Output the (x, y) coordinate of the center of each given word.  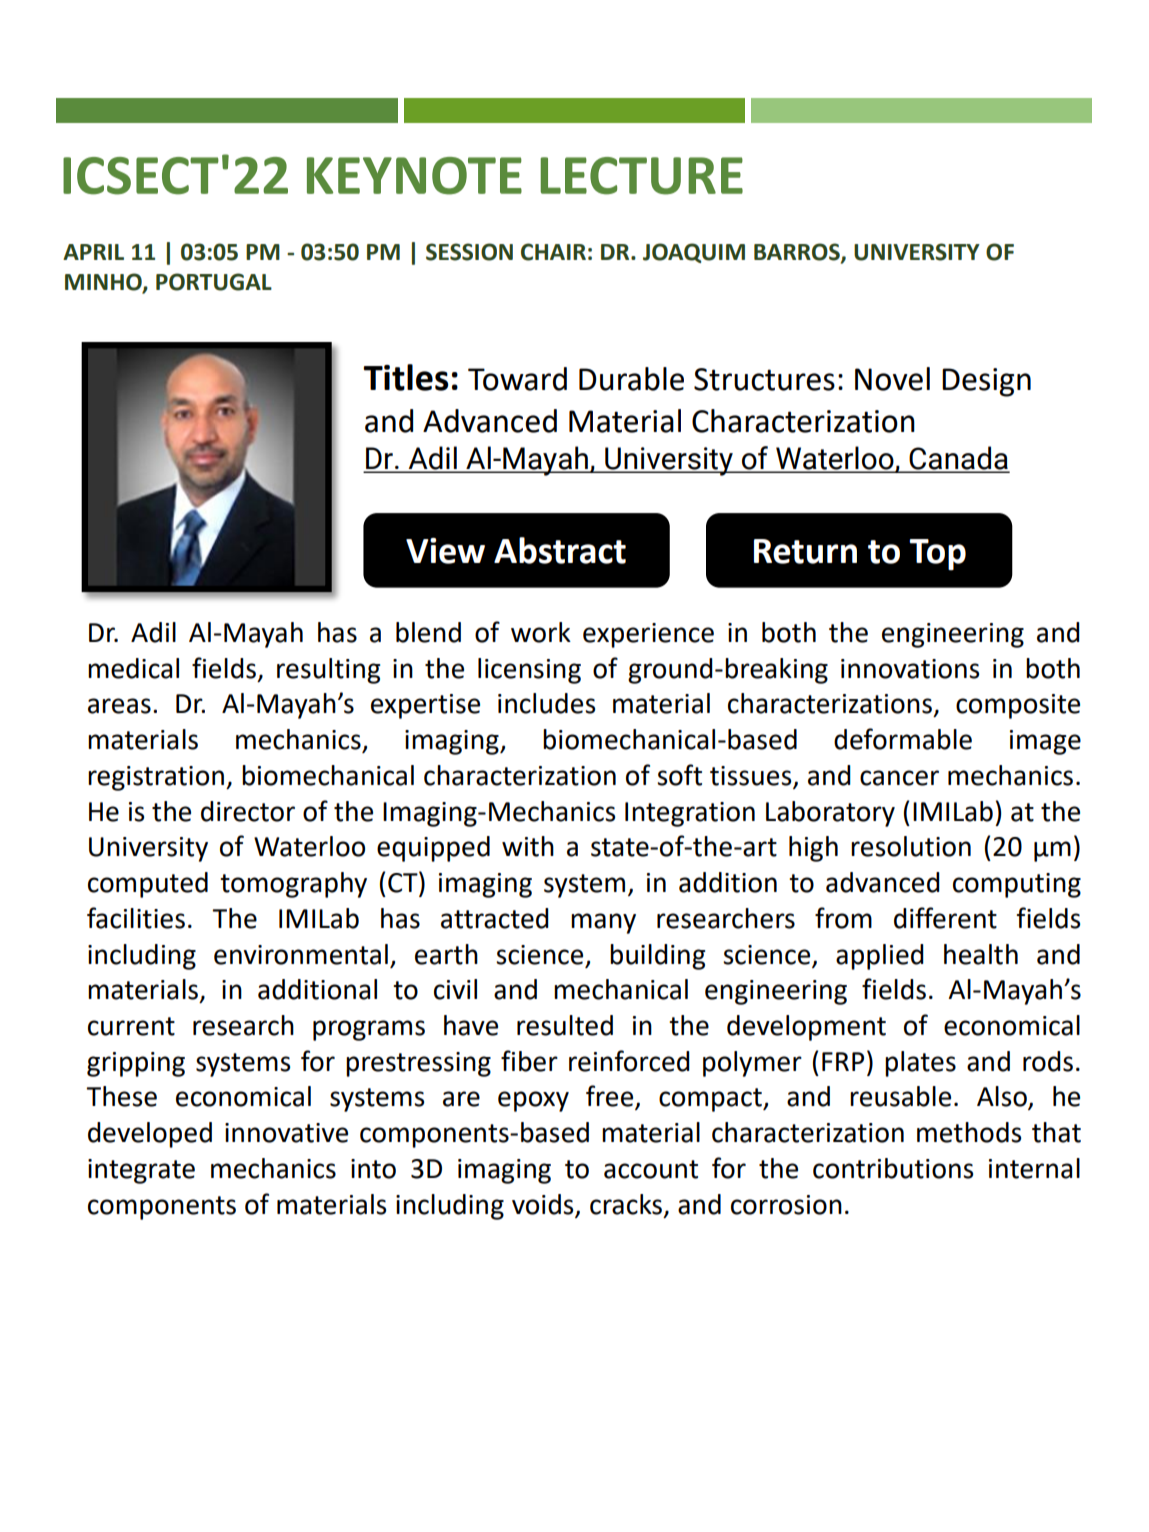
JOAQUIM (694, 253)
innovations (910, 669)
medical (133, 668)
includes (546, 703)
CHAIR (553, 252)
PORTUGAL (214, 282)
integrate (141, 1171)
